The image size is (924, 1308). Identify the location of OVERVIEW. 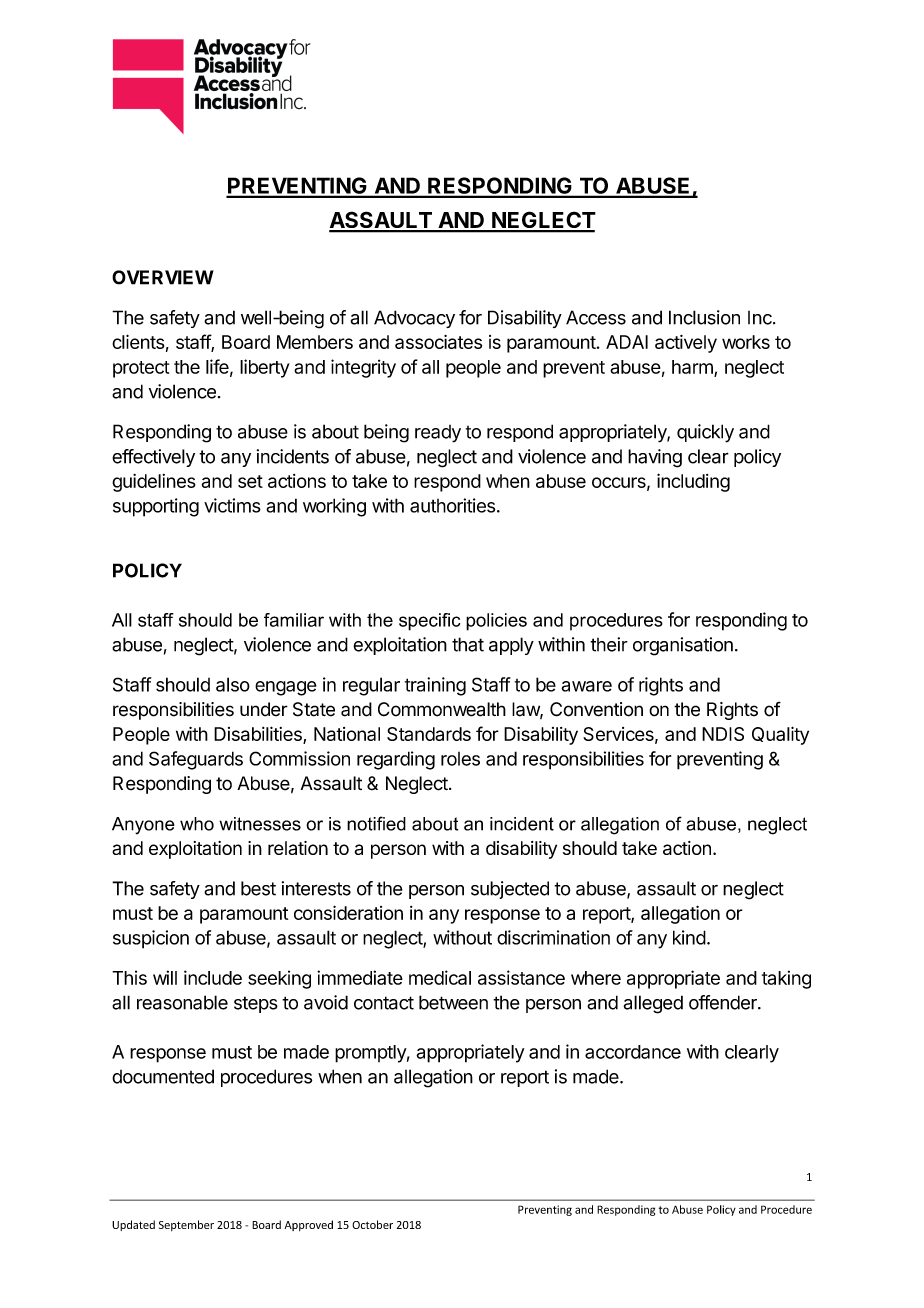
(163, 277).
